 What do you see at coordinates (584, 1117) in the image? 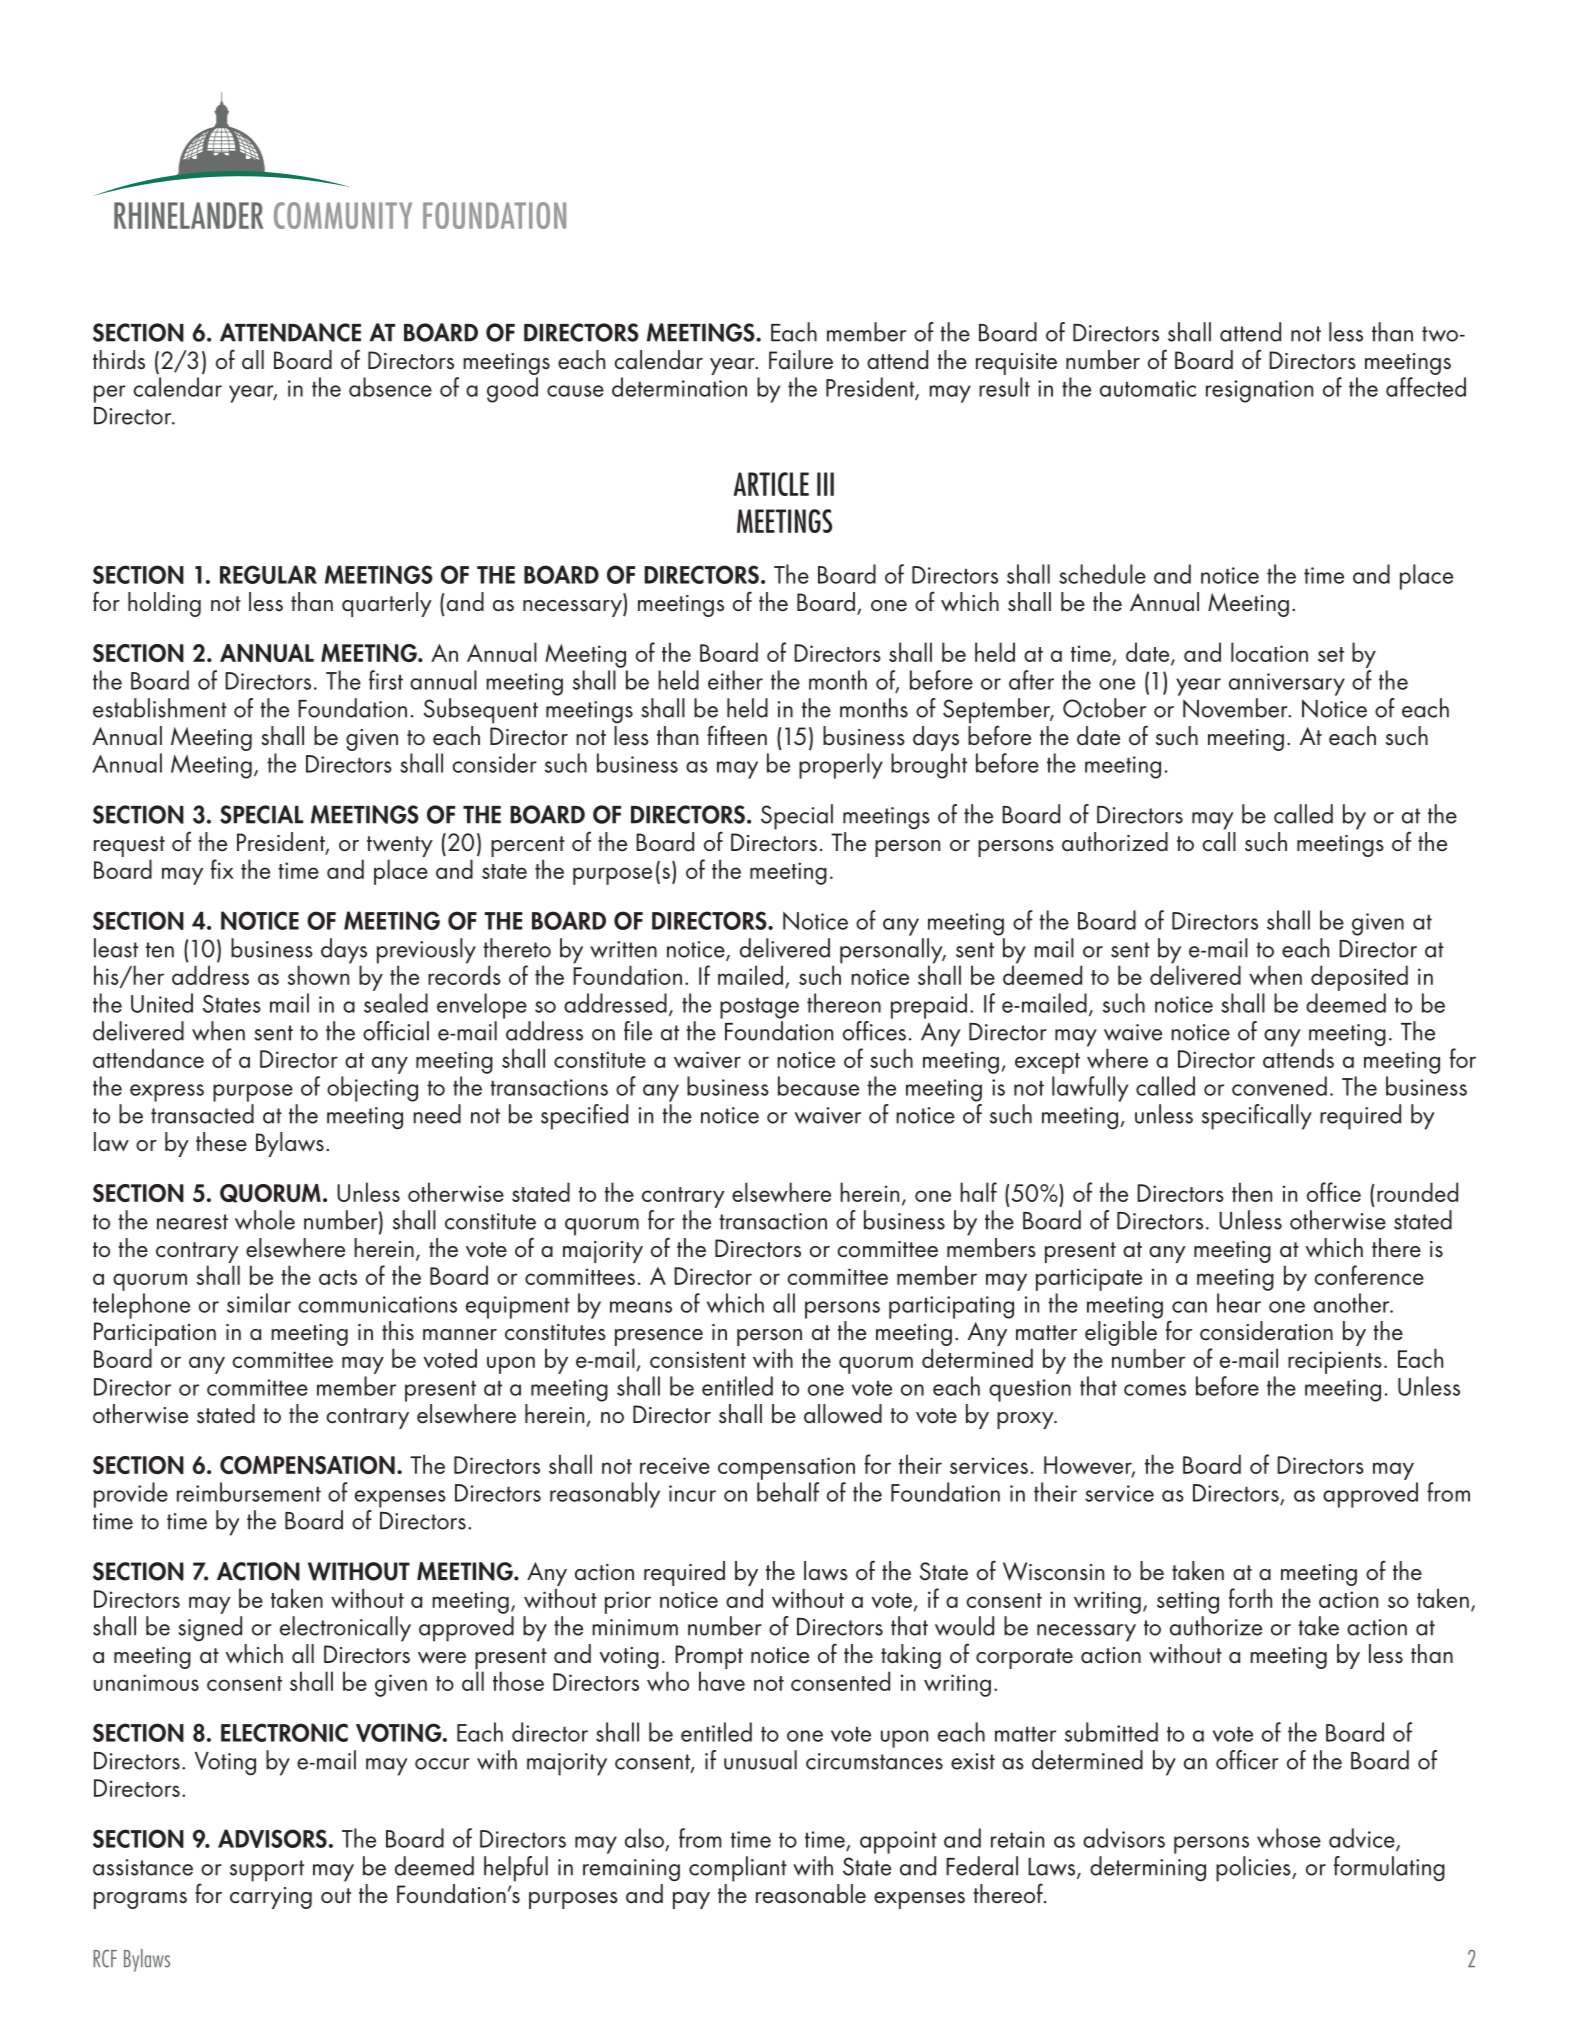
I see `specified` at bounding box center [584, 1117].
